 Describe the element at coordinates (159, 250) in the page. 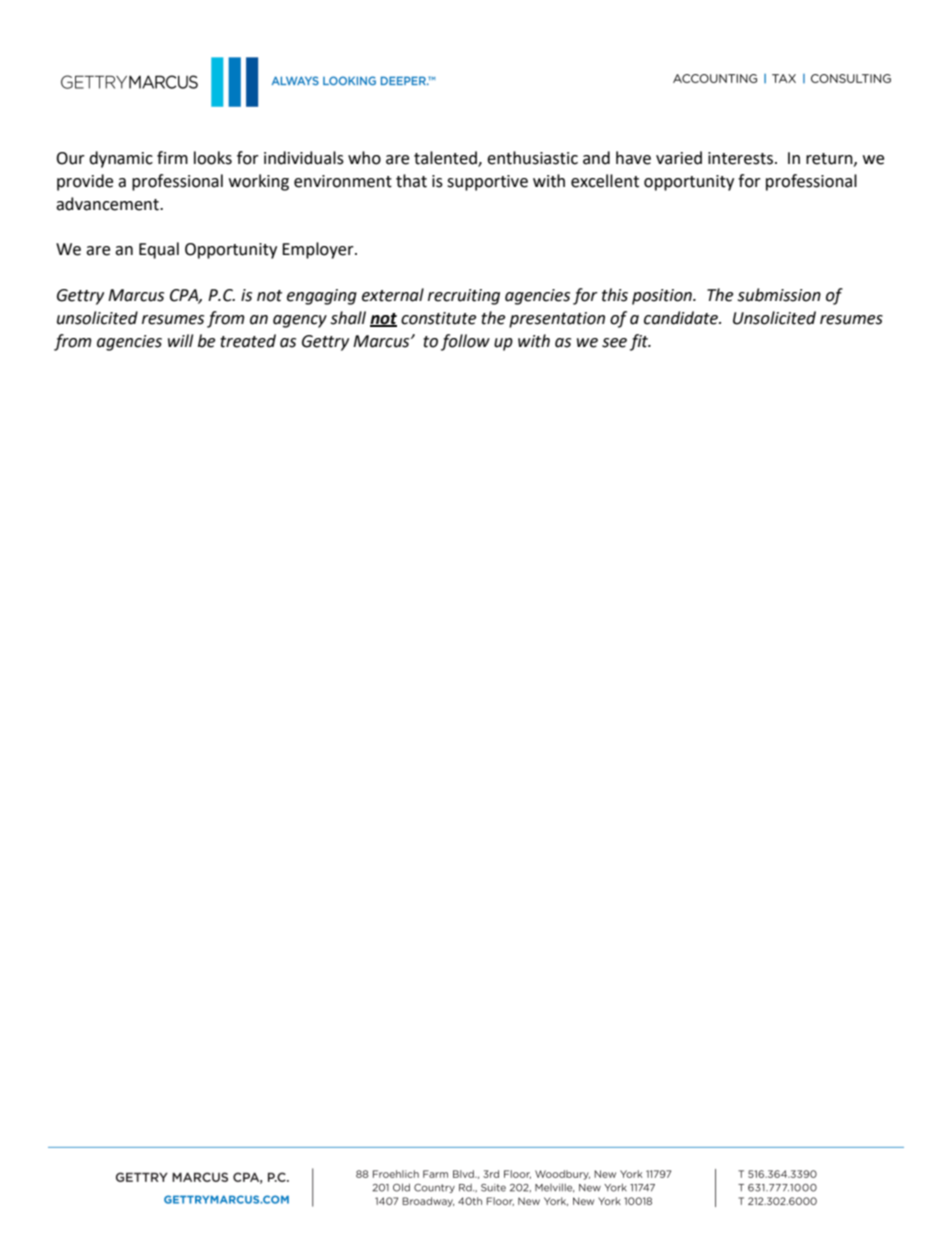

I see `Equal` at that location.
